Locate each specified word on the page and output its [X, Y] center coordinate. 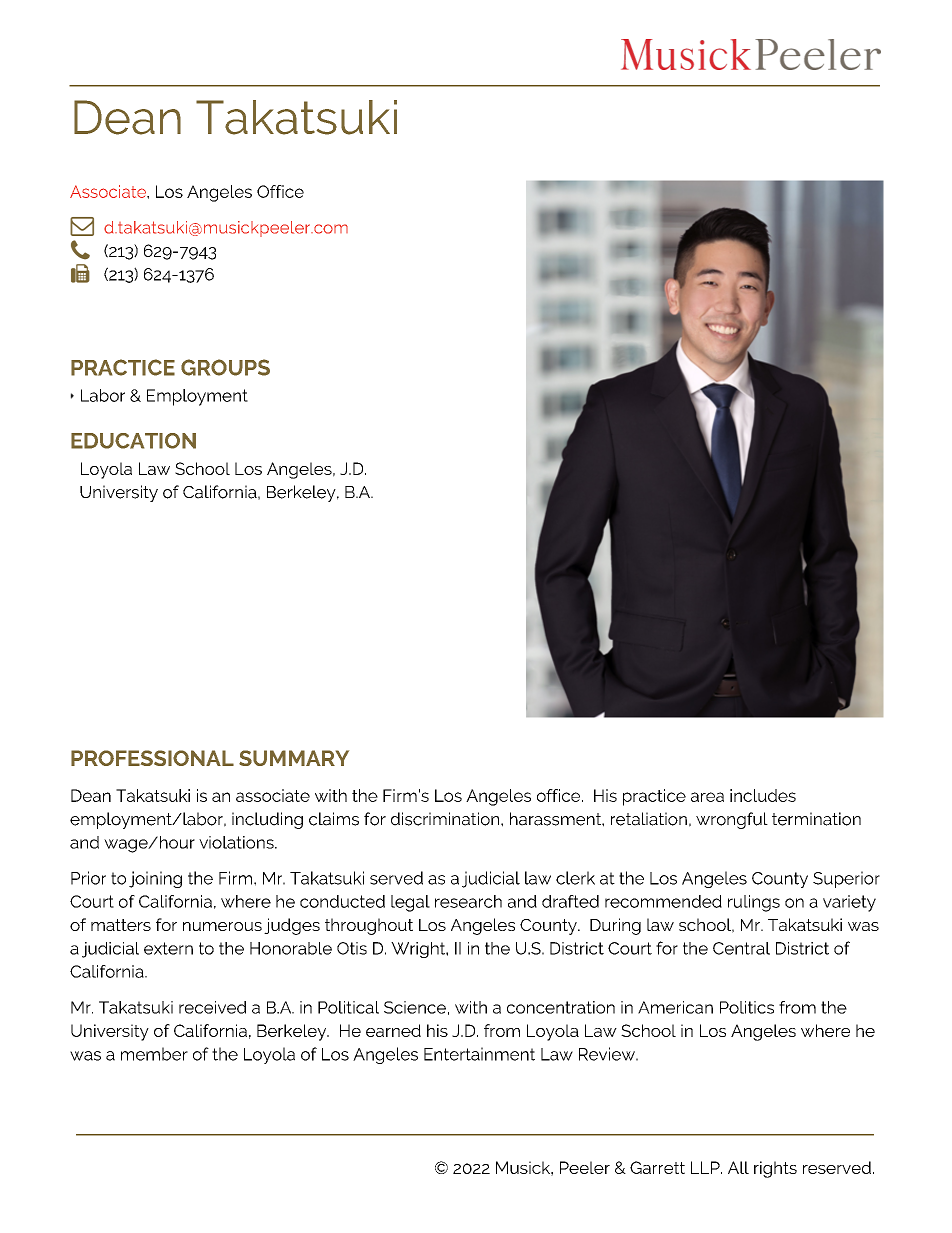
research [468, 901]
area [707, 797]
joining [155, 879]
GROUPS [225, 367]
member [154, 1054]
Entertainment [479, 1054]
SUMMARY [294, 758]
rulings [754, 903]
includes [763, 795]
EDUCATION [133, 441]
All [738, 1167]
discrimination [446, 819]
